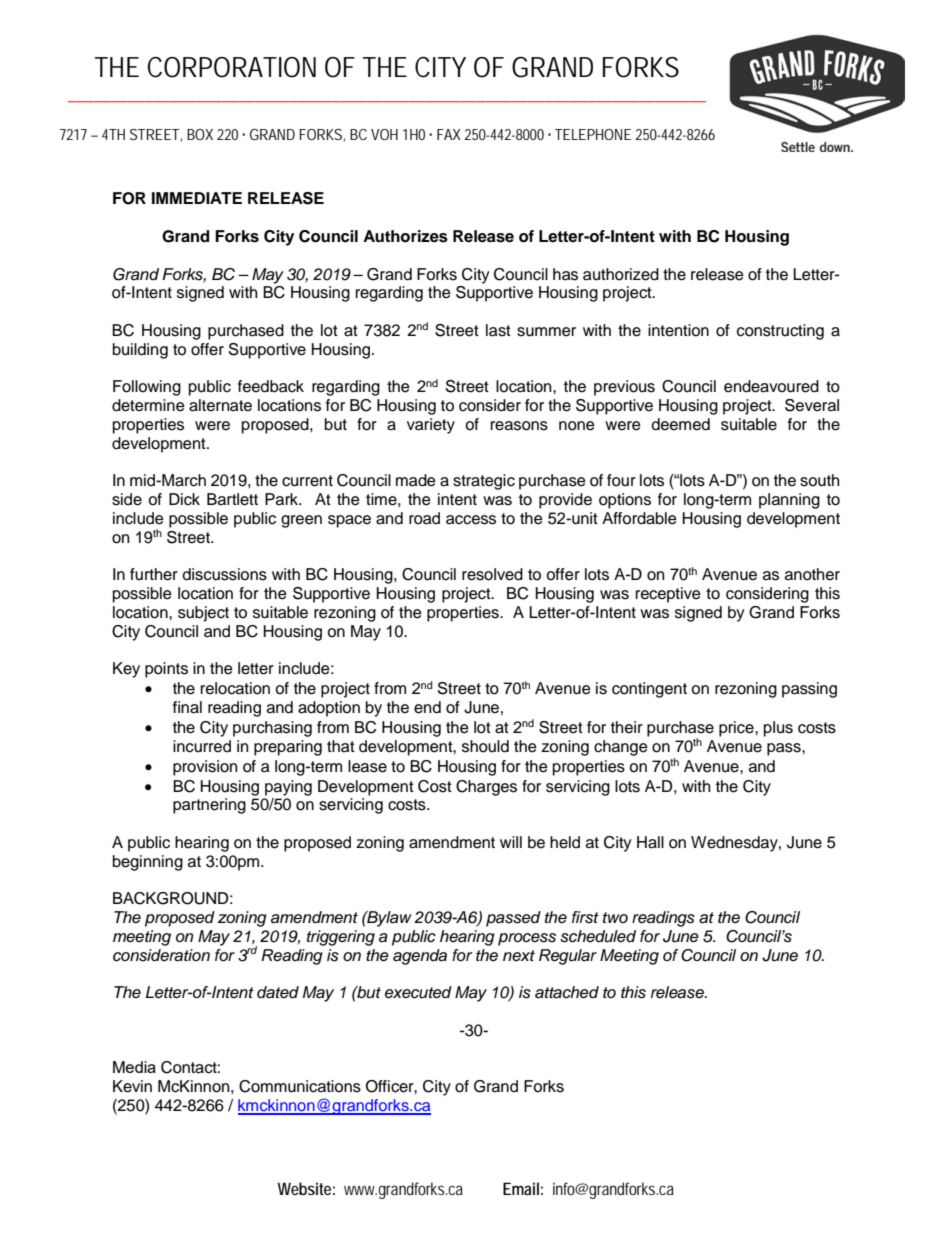  What do you see at coordinates (668, 595) in the screenshot?
I see `receptive` at bounding box center [668, 595].
